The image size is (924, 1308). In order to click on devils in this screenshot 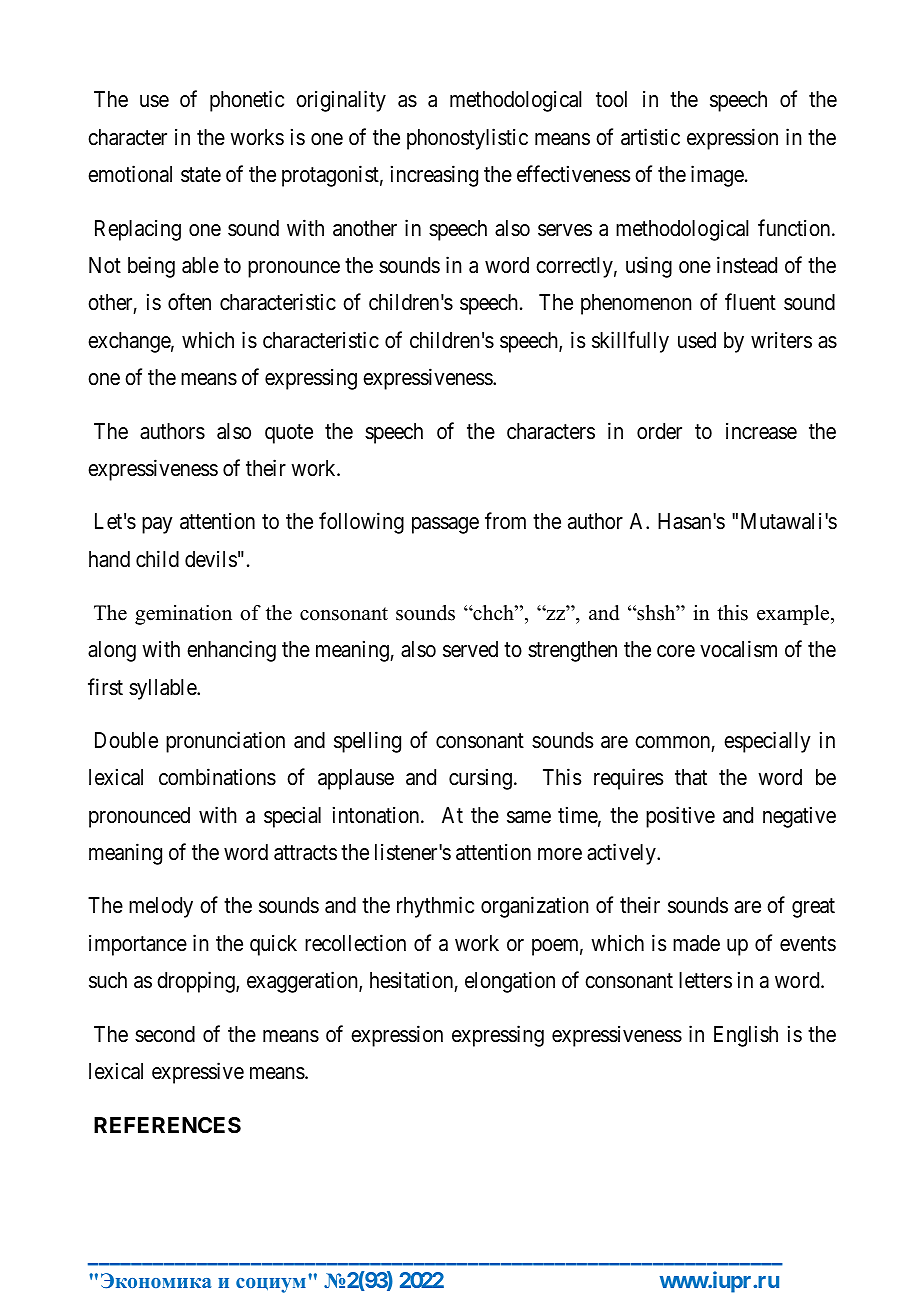, I will do `click(211, 559)`.
